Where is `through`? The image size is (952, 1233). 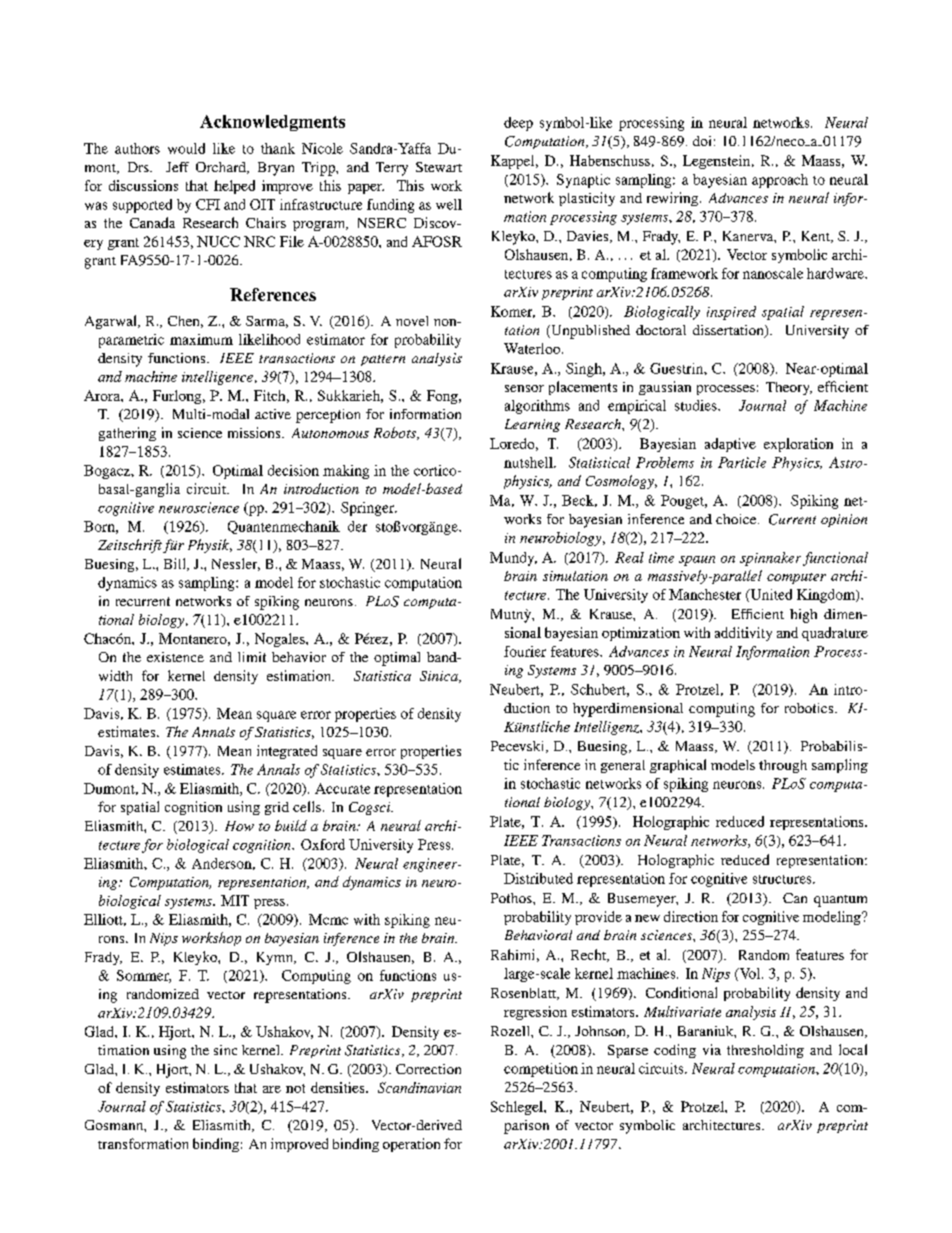
through is located at coordinates (783, 766).
